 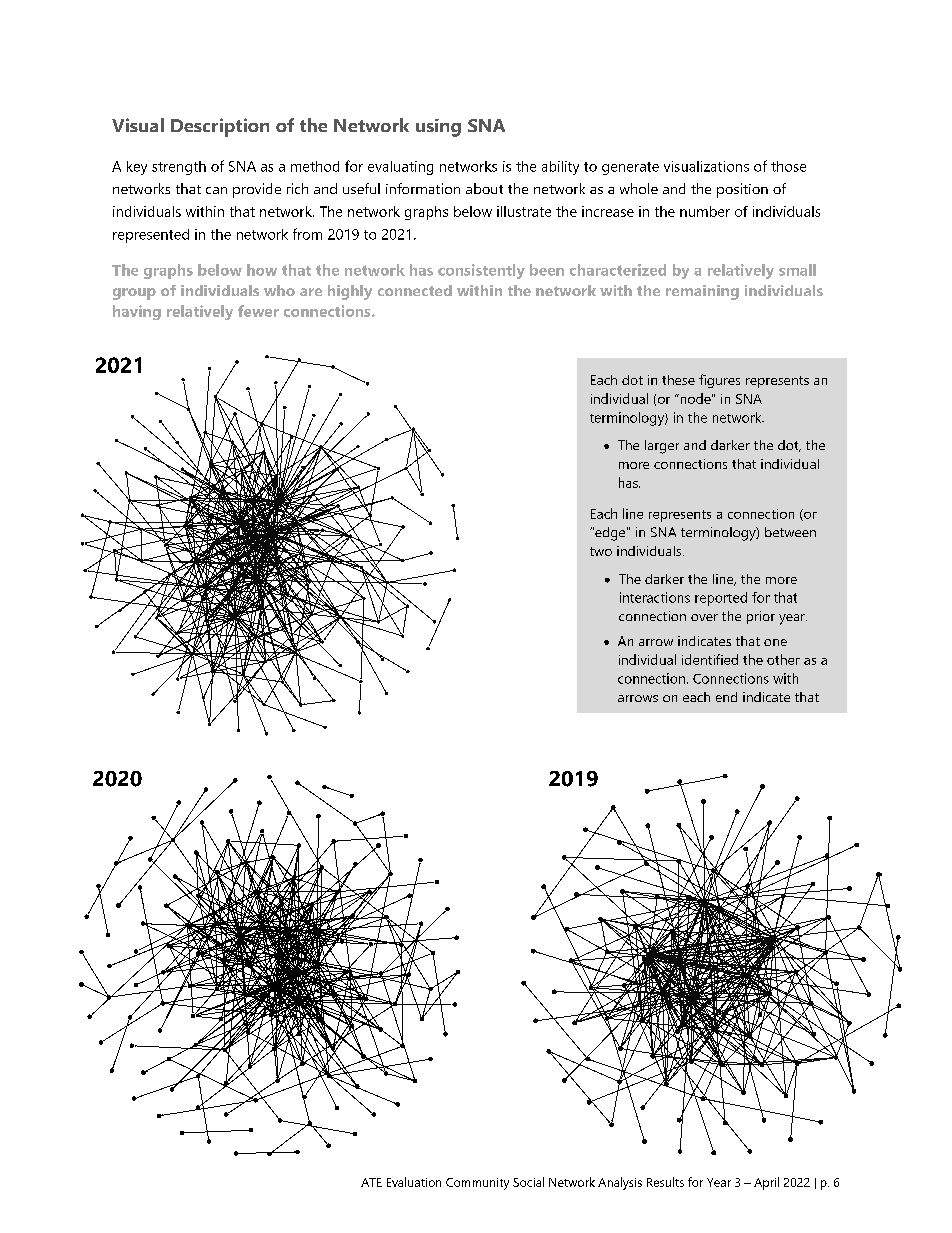 What do you see at coordinates (477, 1184) in the screenshot?
I see `Community` at bounding box center [477, 1184].
